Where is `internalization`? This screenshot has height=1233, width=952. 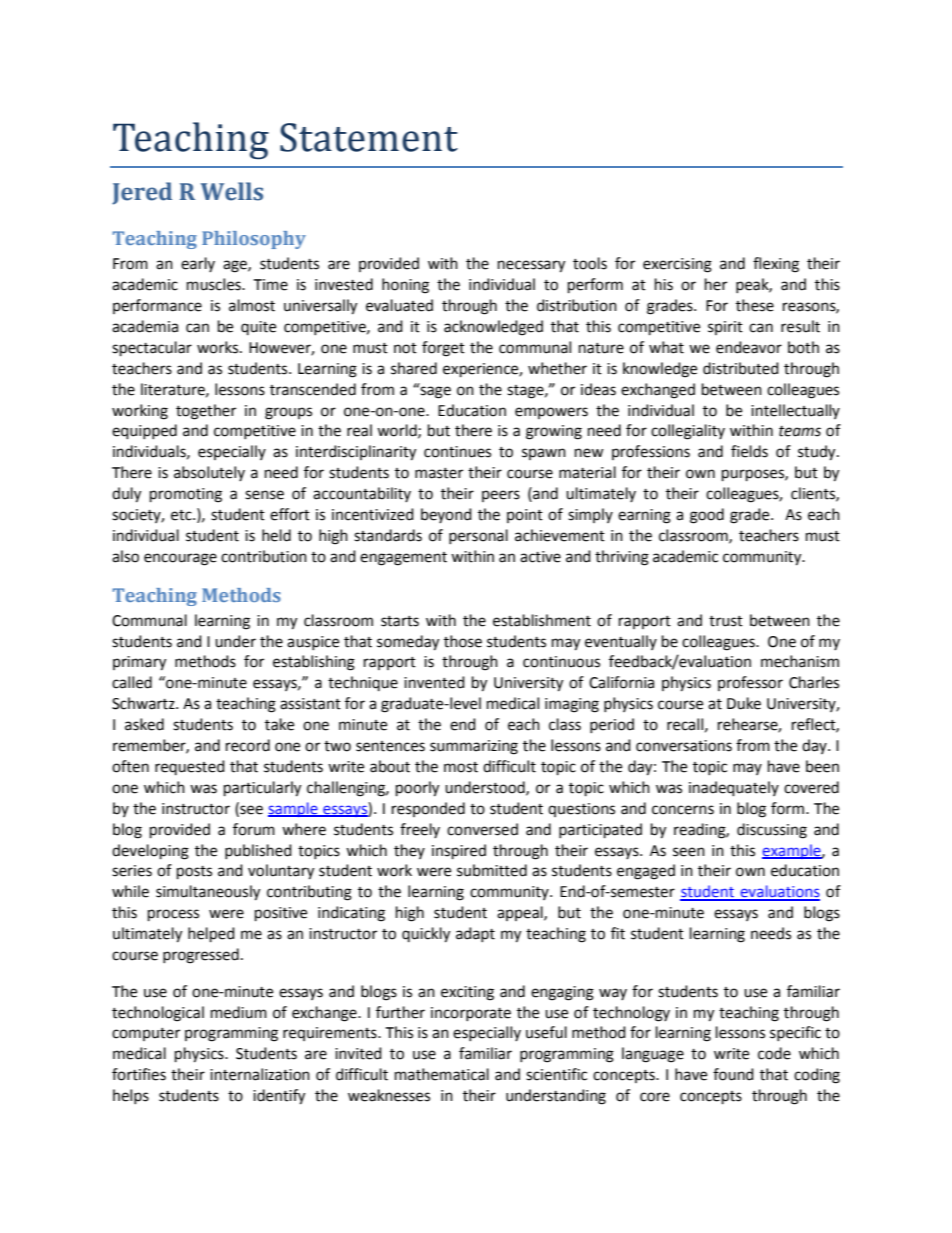
internalization is located at coordinates (260, 1074).
